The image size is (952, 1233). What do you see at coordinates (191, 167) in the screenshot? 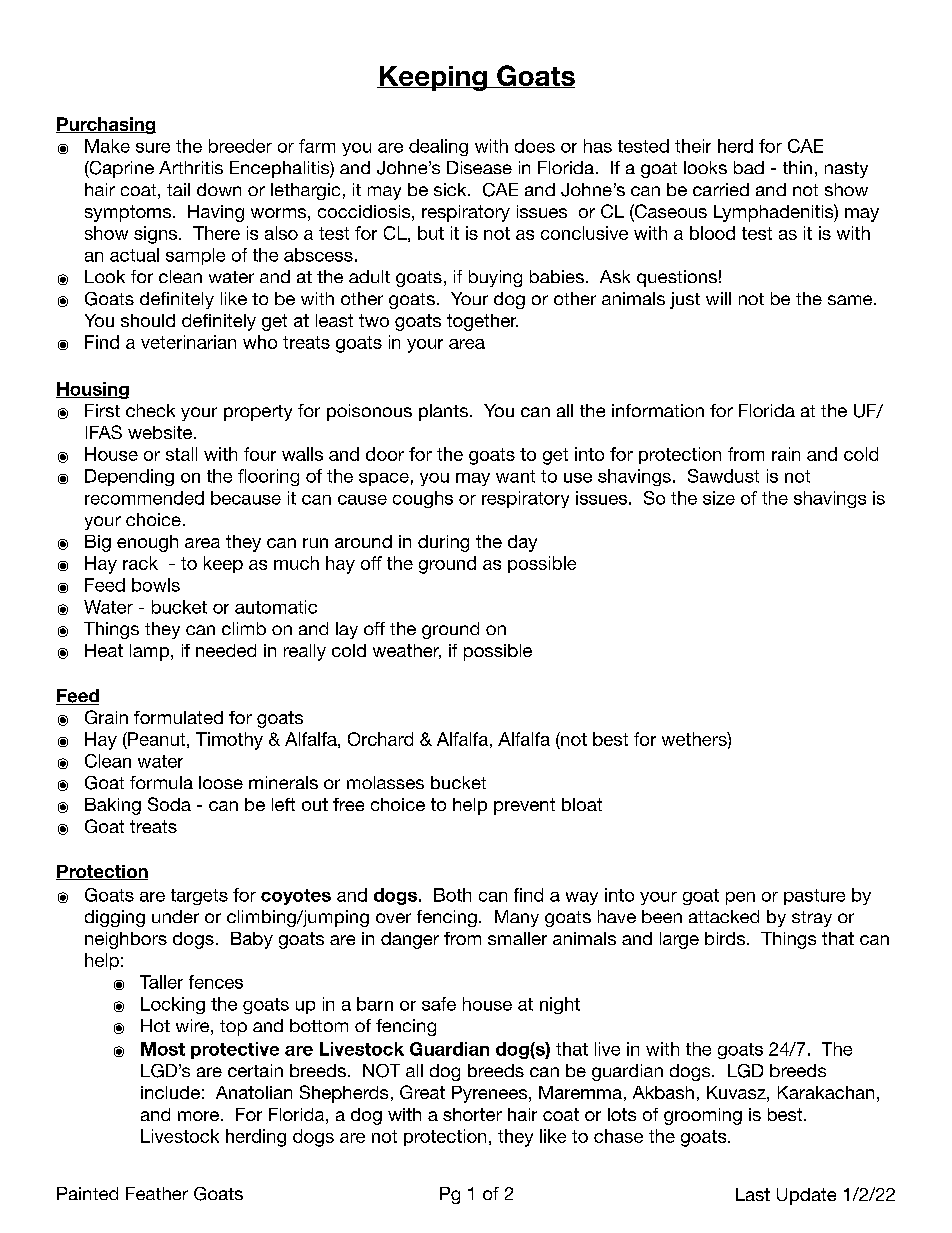
I see `Arthritis` at bounding box center [191, 167].
